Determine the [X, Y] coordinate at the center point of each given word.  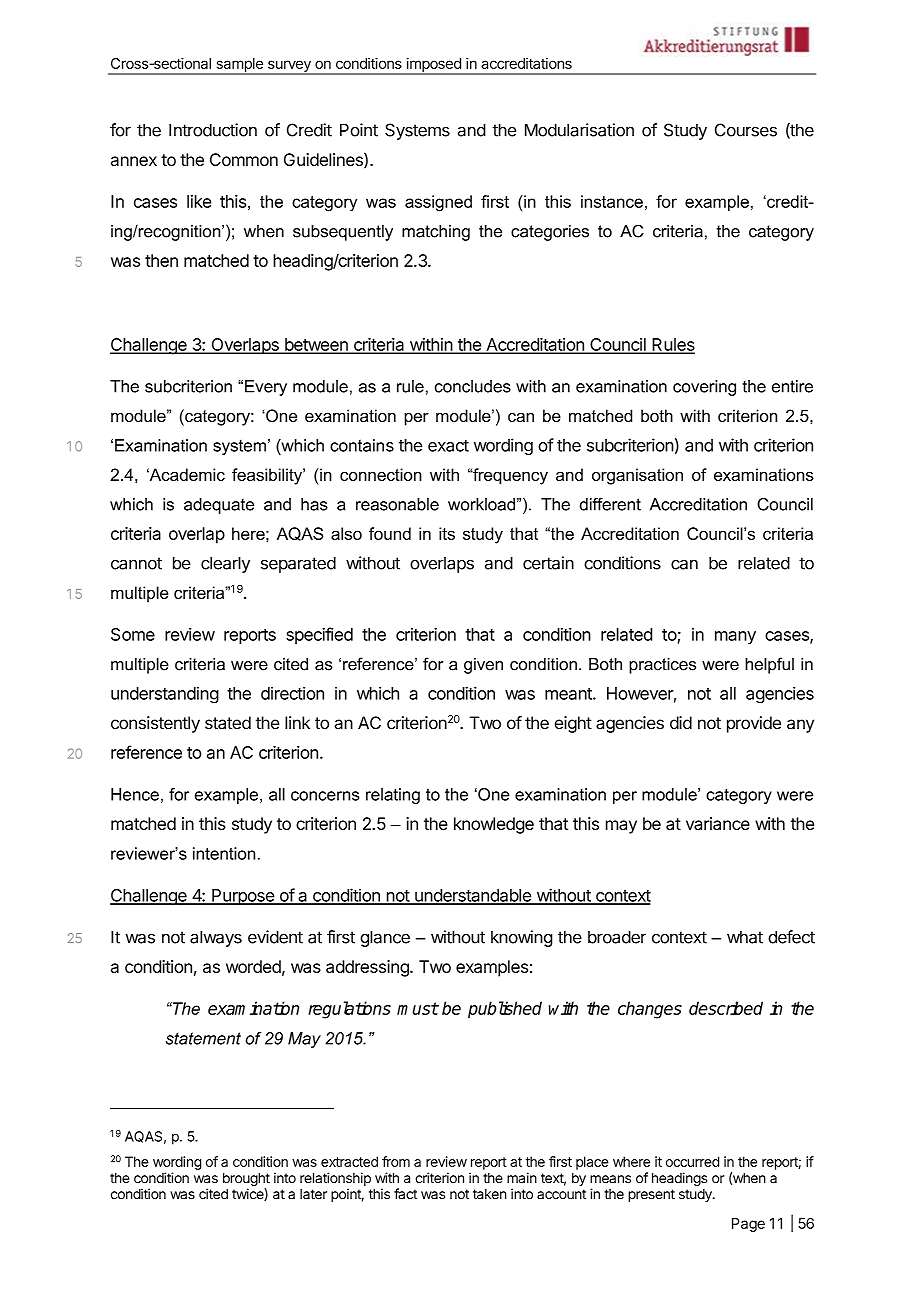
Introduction [213, 130]
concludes [473, 386]
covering [704, 388]
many [735, 637]
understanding [165, 695]
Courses [746, 130]
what [745, 937]
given [483, 666]
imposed [433, 66]
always [216, 938]
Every [266, 388]
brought [246, 1181]
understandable [473, 896]
